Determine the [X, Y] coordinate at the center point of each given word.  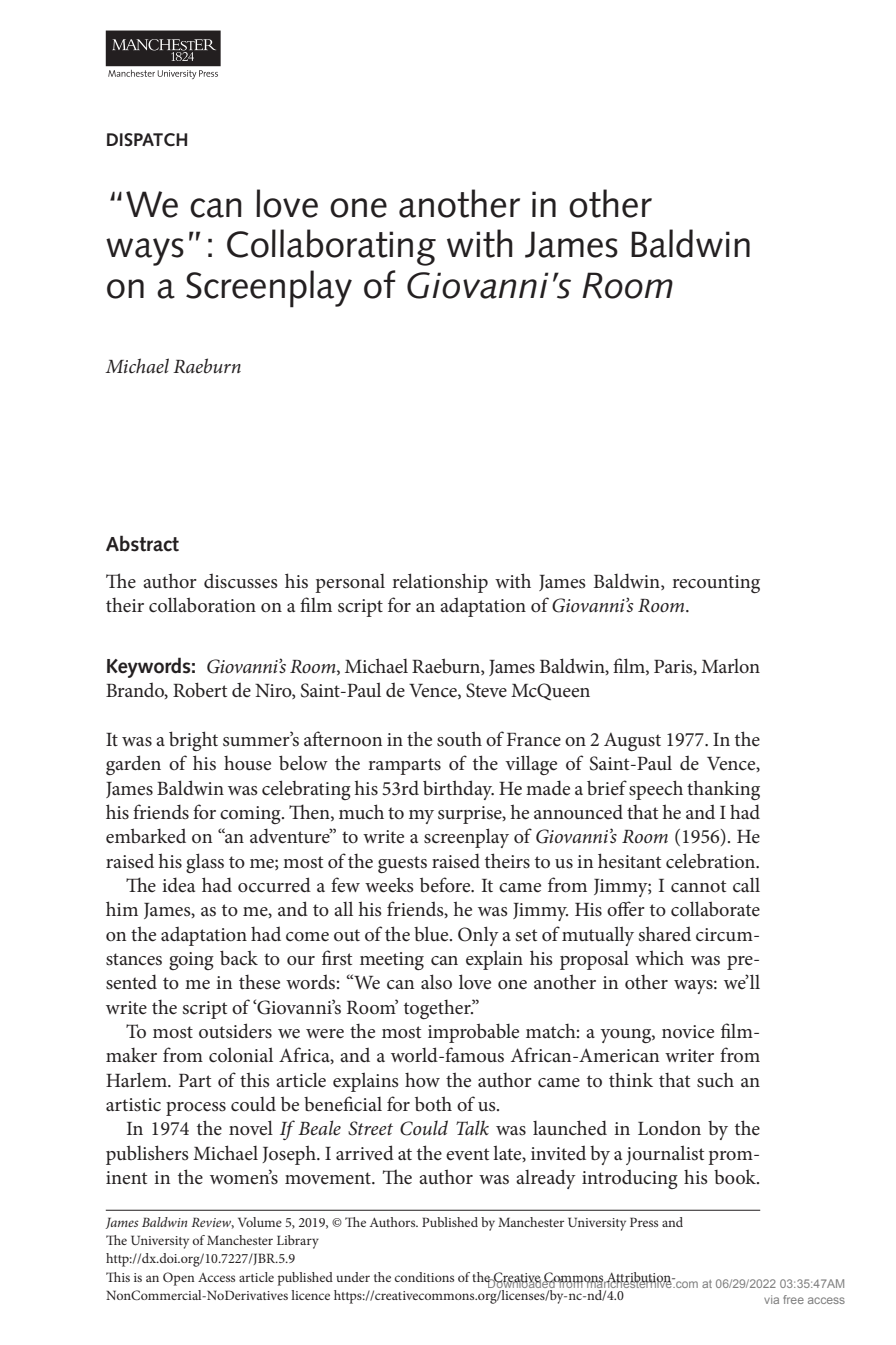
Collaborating [331, 247]
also [436, 982]
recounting [716, 584]
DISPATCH [147, 140]
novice [688, 1032]
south [459, 739]
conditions [424, 1277]
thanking [723, 790]
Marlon [730, 666]
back [239, 958]
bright [193, 741]
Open [179, 1279]
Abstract [142, 543]
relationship [440, 583]
